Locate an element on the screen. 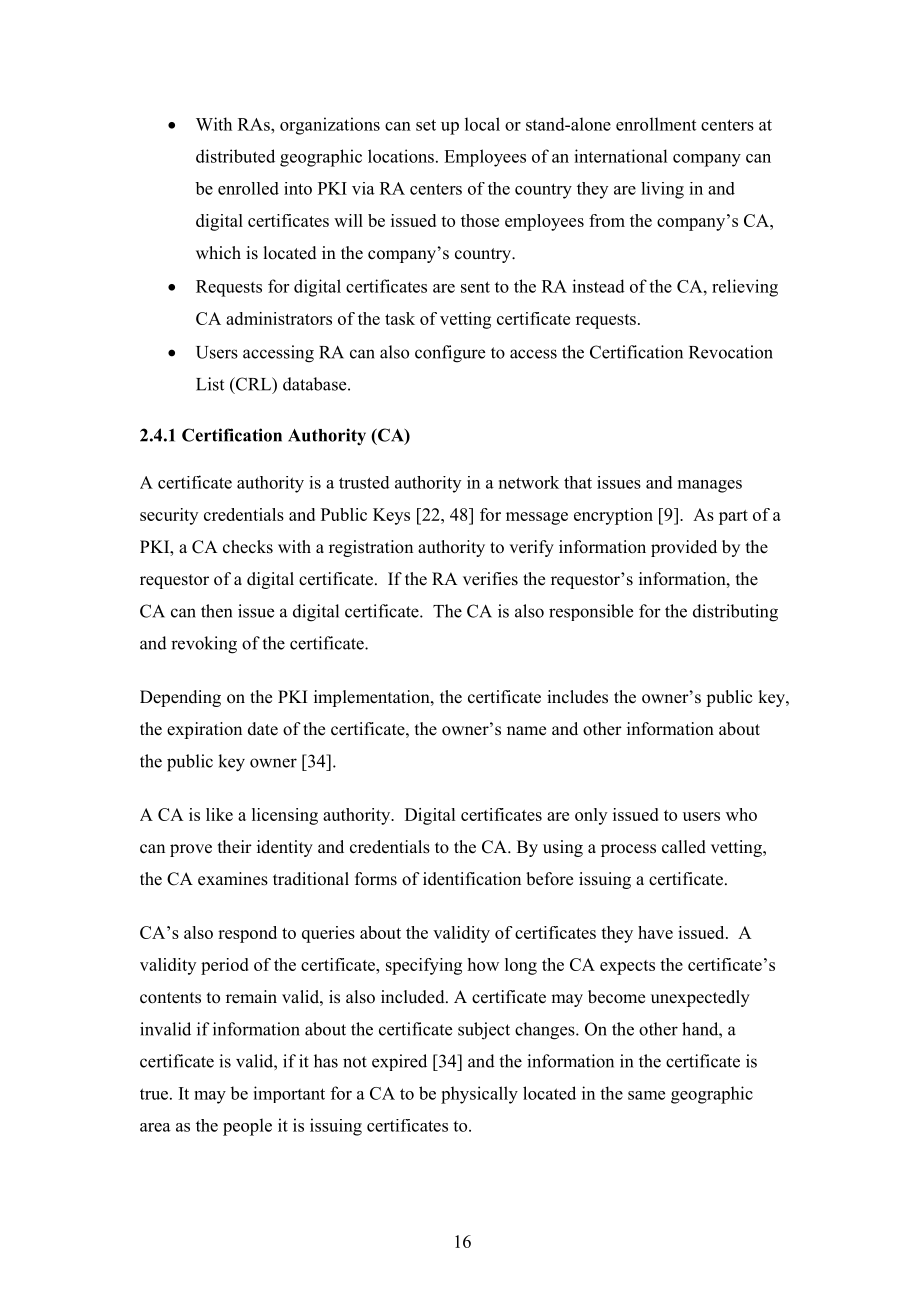 The image size is (924, 1308). people is located at coordinates (247, 1127).
